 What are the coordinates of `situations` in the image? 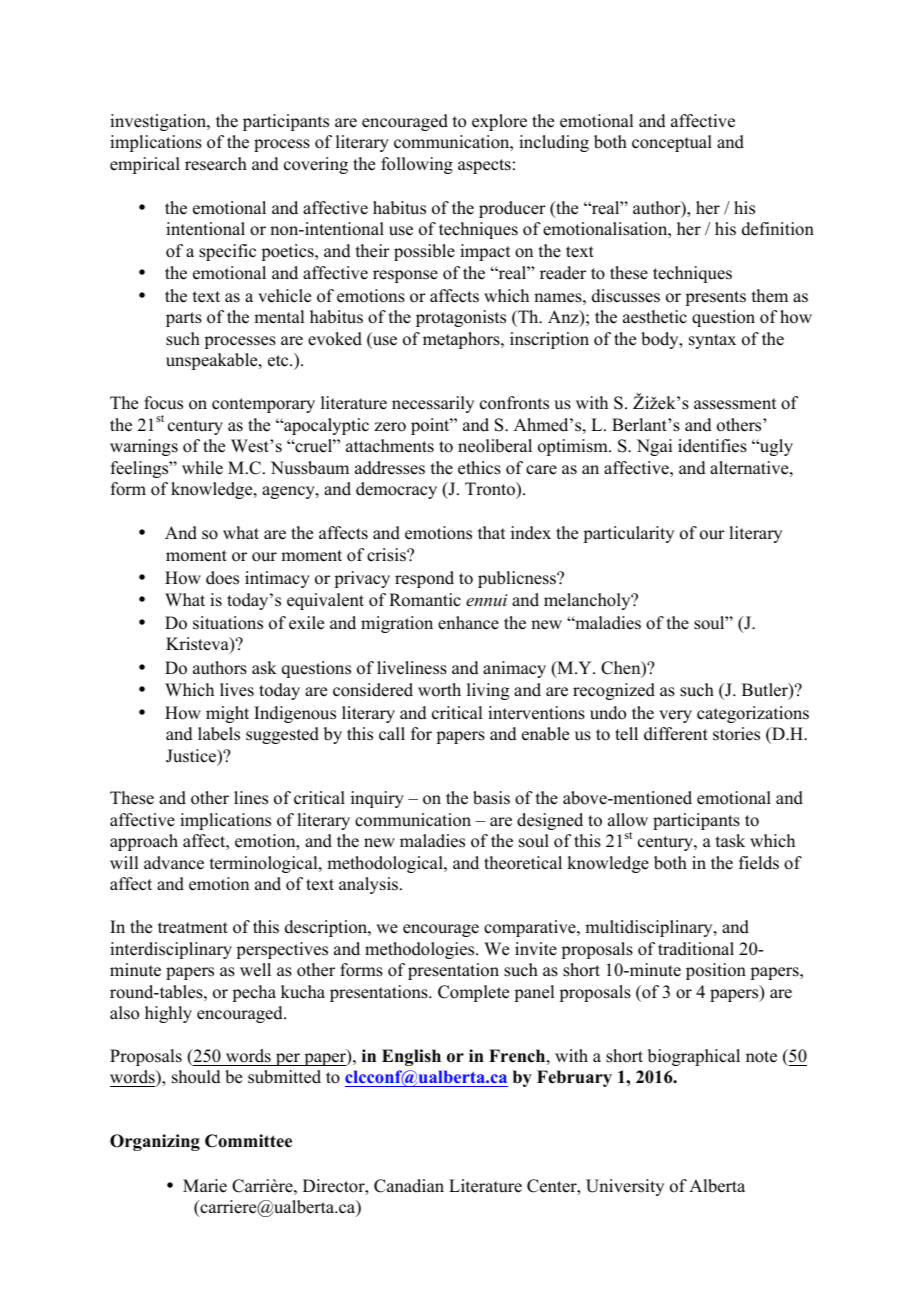 It's located at (228, 623).
